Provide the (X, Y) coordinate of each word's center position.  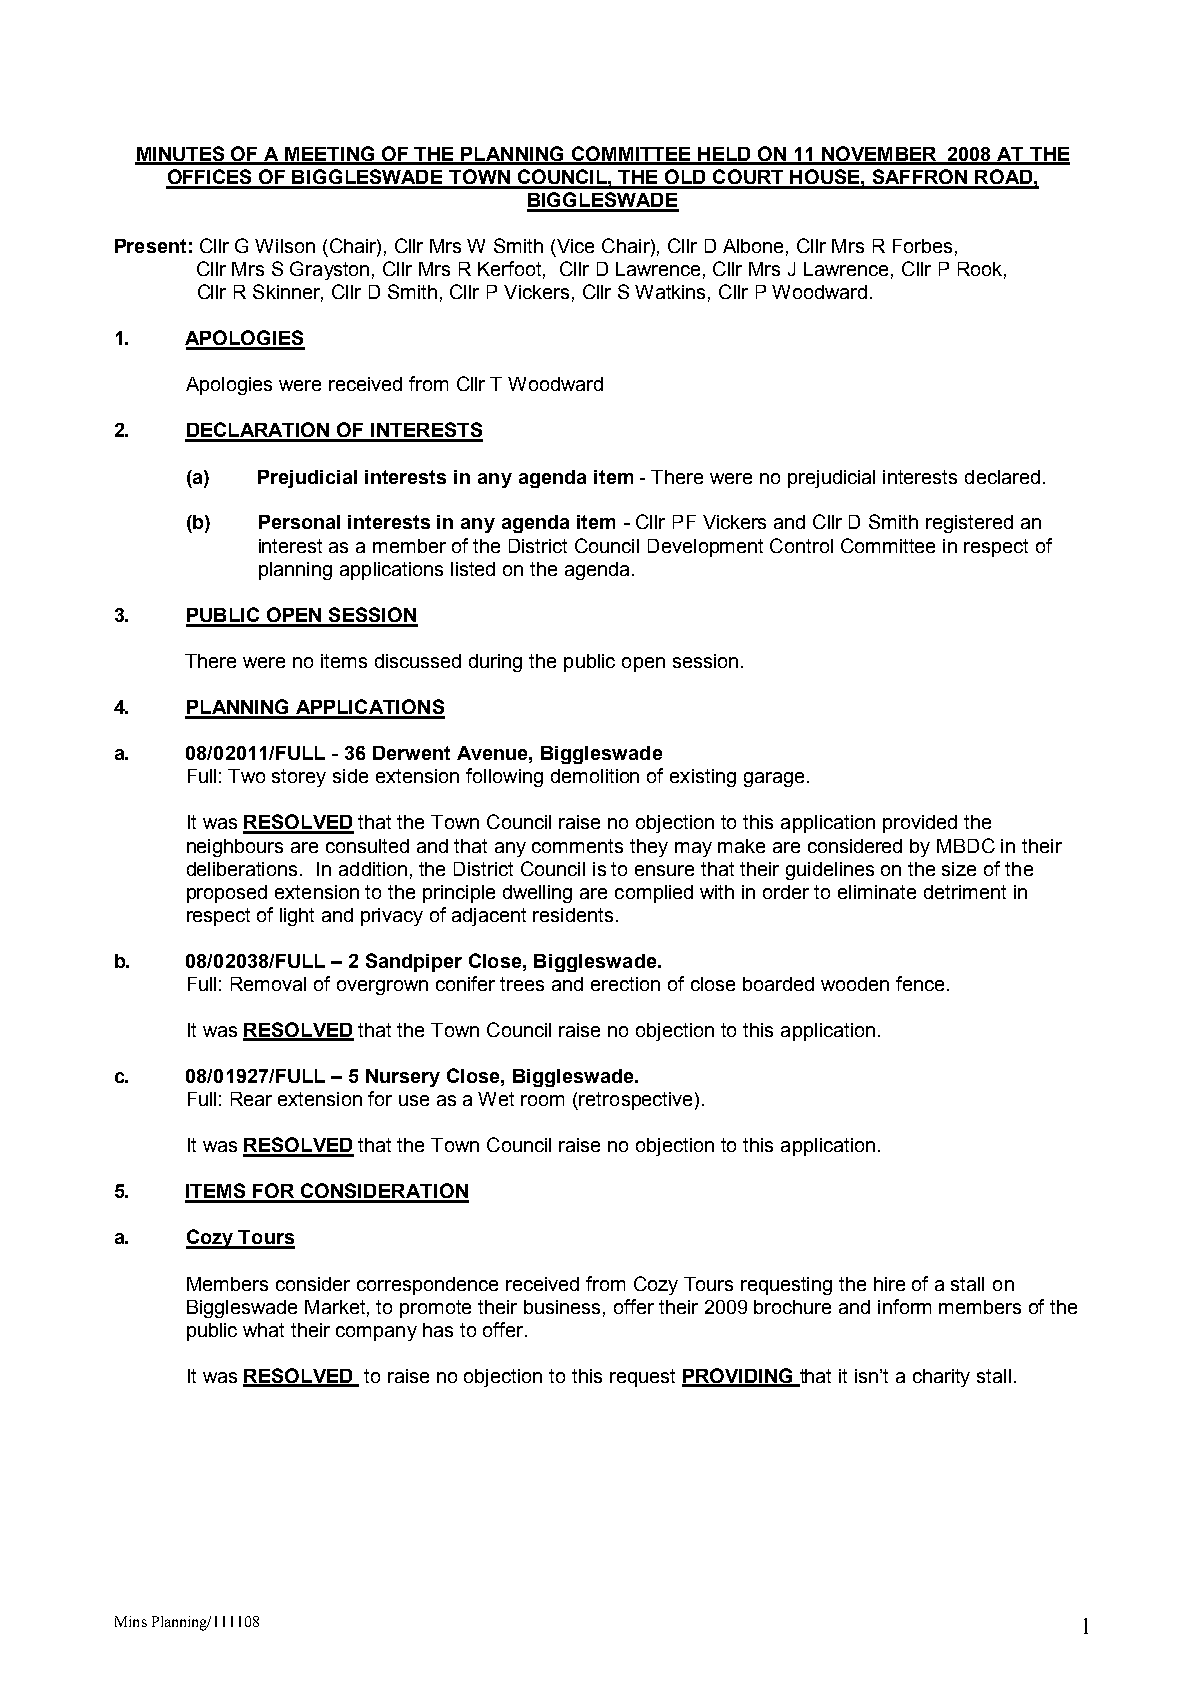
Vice (575, 246)
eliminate (877, 892)
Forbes (922, 246)
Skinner (288, 293)
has (438, 1330)
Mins (131, 1621)
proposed (227, 894)
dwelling (537, 894)
